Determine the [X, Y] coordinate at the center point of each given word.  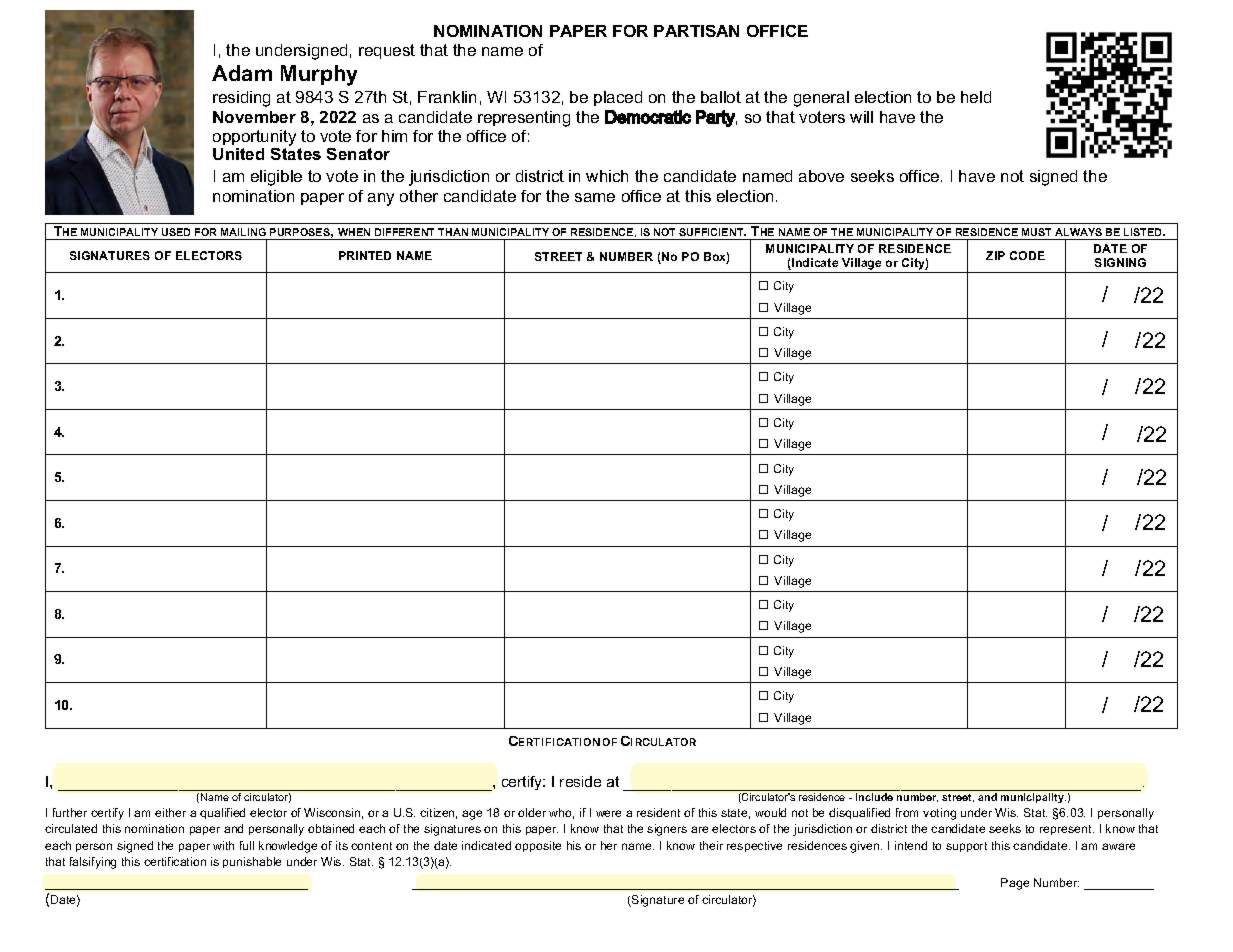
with [223, 845]
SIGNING [1120, 262]
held [976, 97]
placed [618, 98]
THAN [453, 232]
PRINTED [365, 255]
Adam [242, 73]
